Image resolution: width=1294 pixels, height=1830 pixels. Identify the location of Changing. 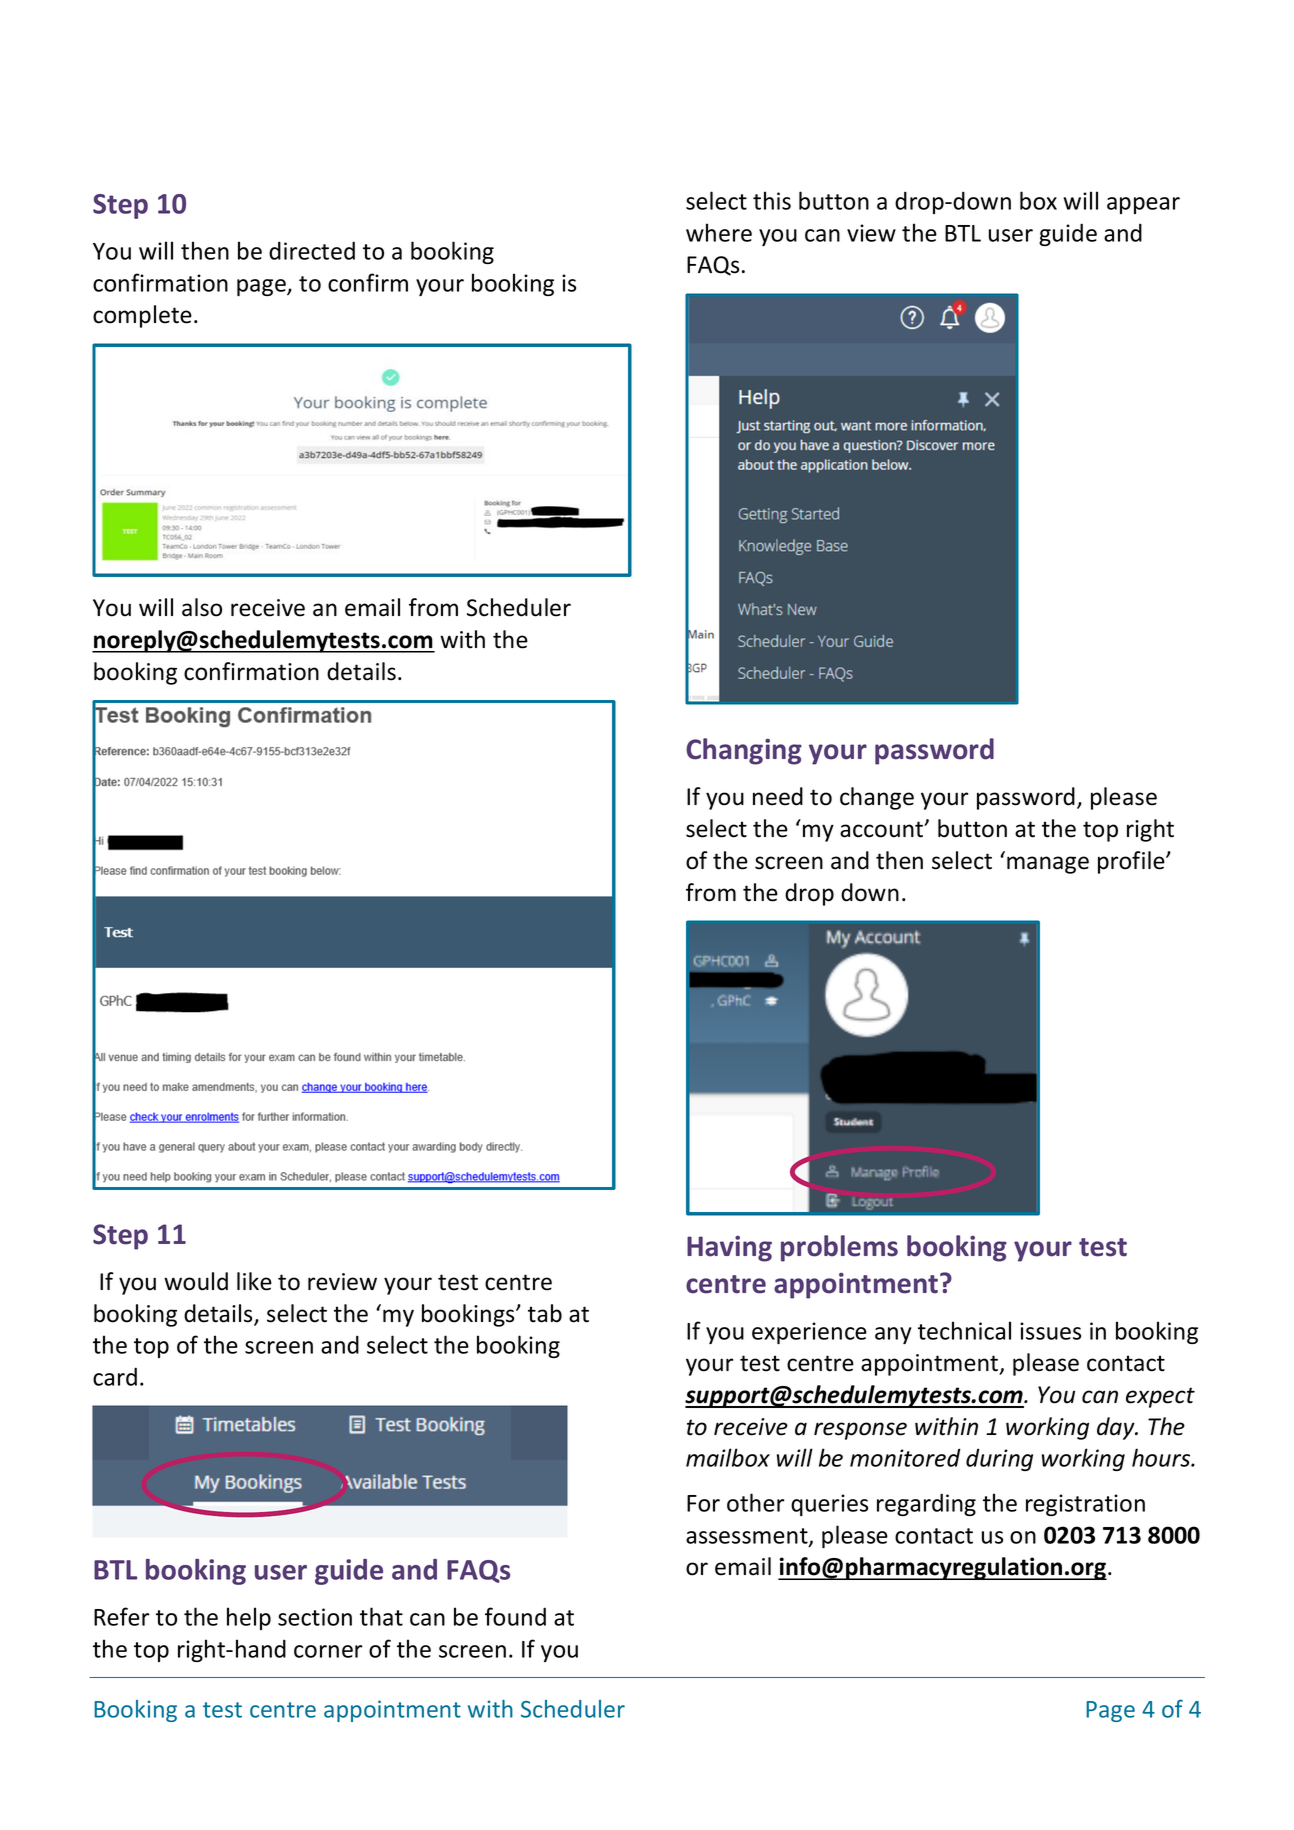
(744, 751).
